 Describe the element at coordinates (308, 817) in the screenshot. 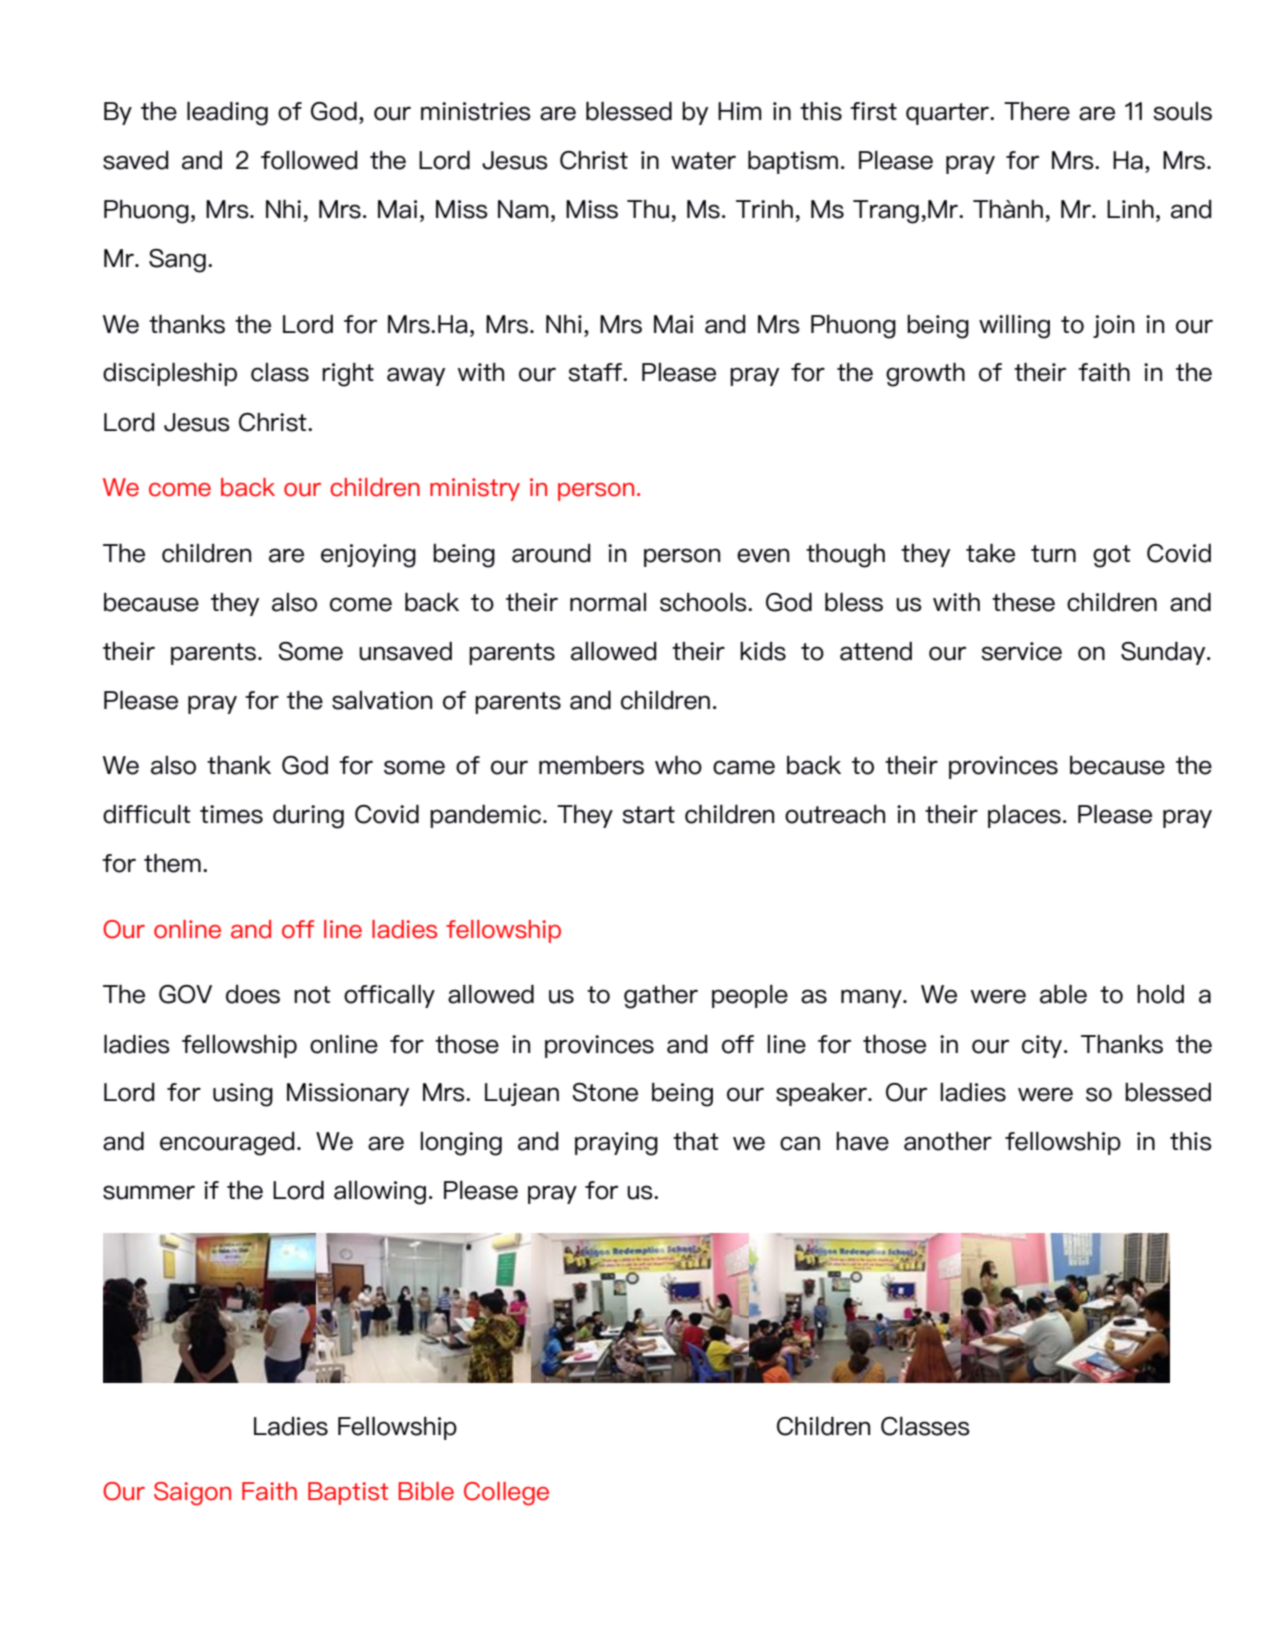

I see `during` at that location.
